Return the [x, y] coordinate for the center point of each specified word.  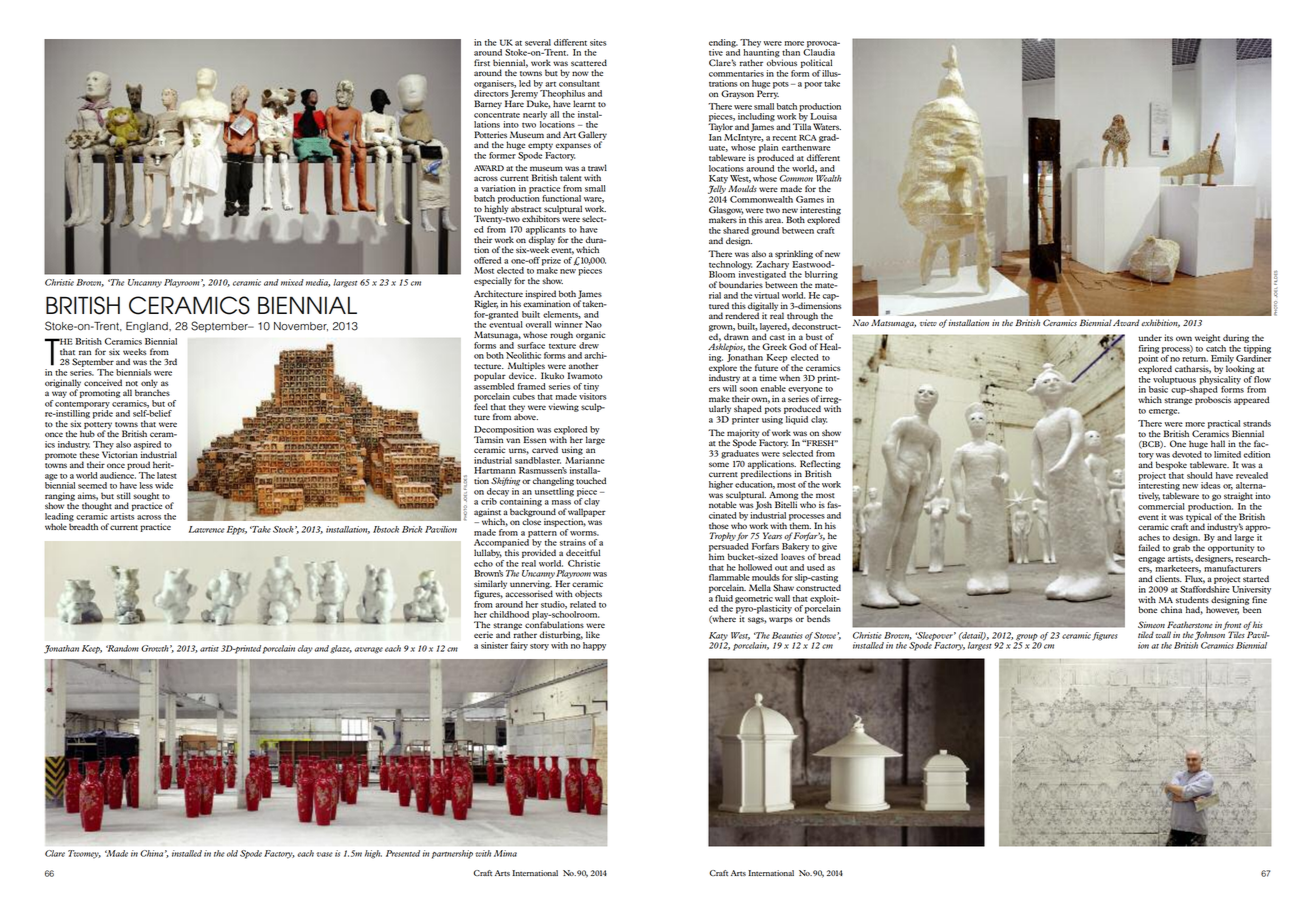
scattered [589, 62]
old [232, 853]
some [719, 464]
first [482, 62]
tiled [1146, 634]
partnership [452, 854]
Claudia [819, 51]
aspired [147, 446]
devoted [1187, 454]
